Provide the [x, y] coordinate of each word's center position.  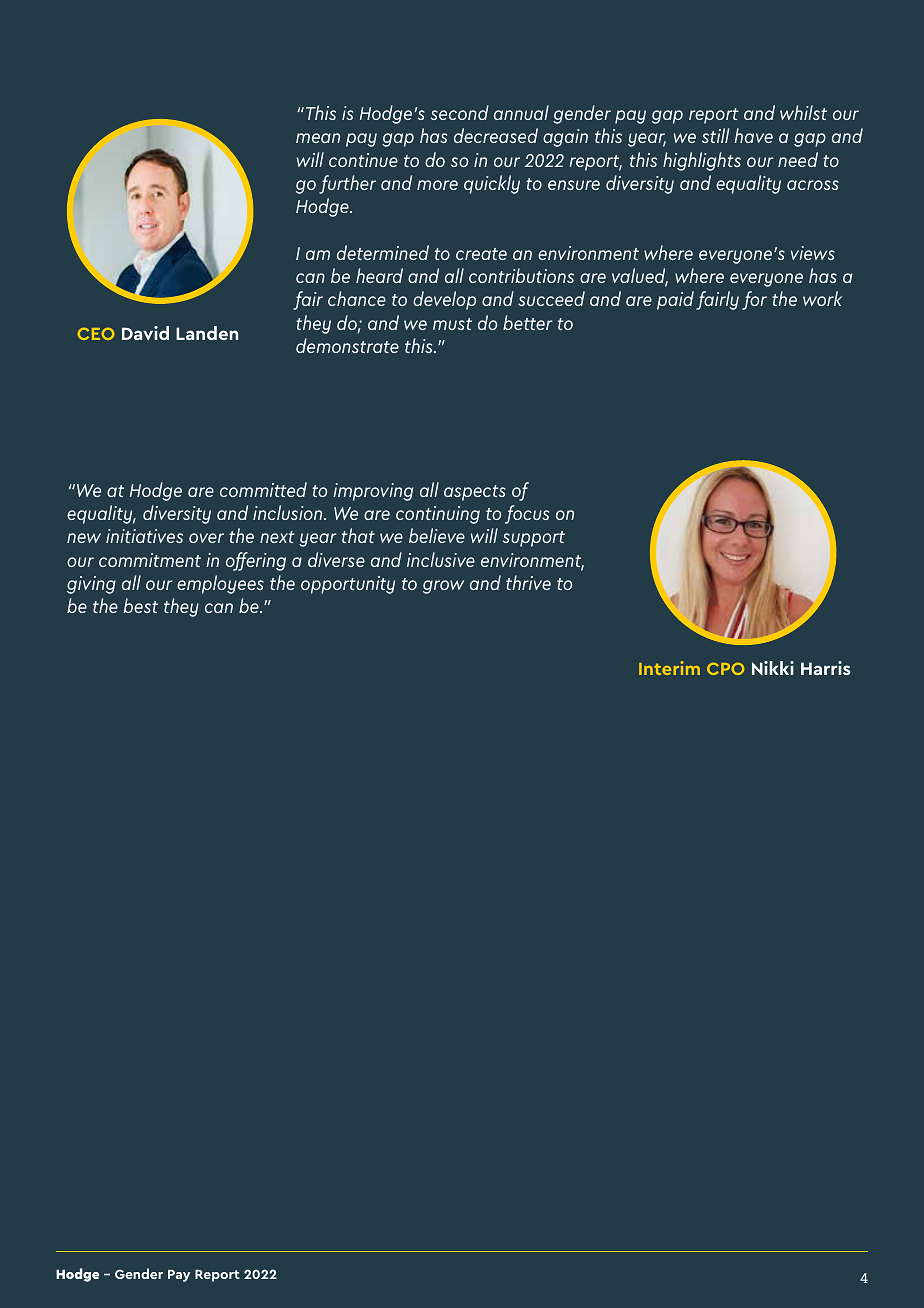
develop [444, 300]
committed [263, 489]
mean [318, 138]
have [753, 135]
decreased [496, 135]
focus [527, 514]
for [754, 300]
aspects [475, 493]
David [145, 333]
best [140, 605]
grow [443, 587]
